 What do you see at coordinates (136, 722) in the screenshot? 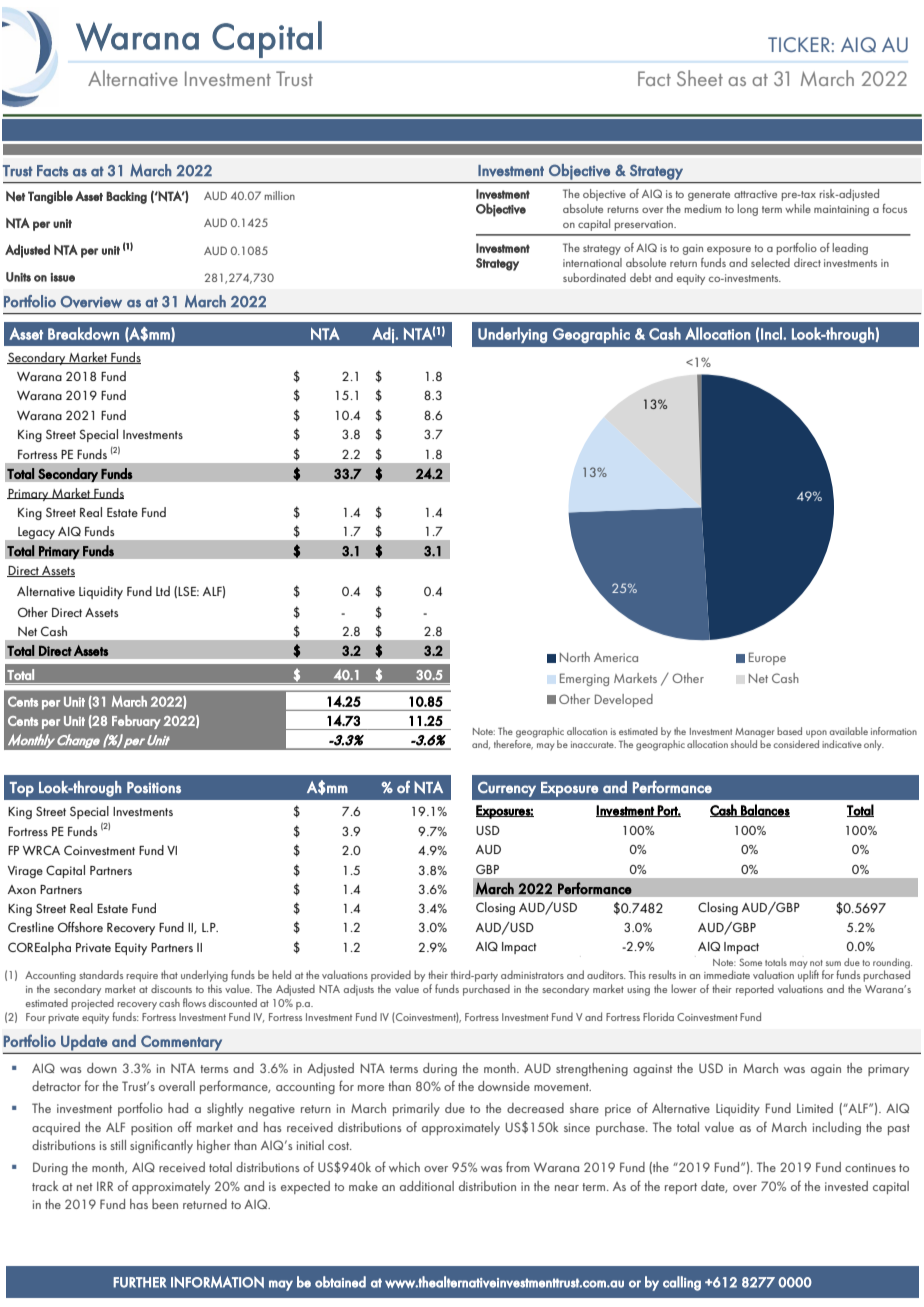
I see `February` at bounding box center [136, 722].
